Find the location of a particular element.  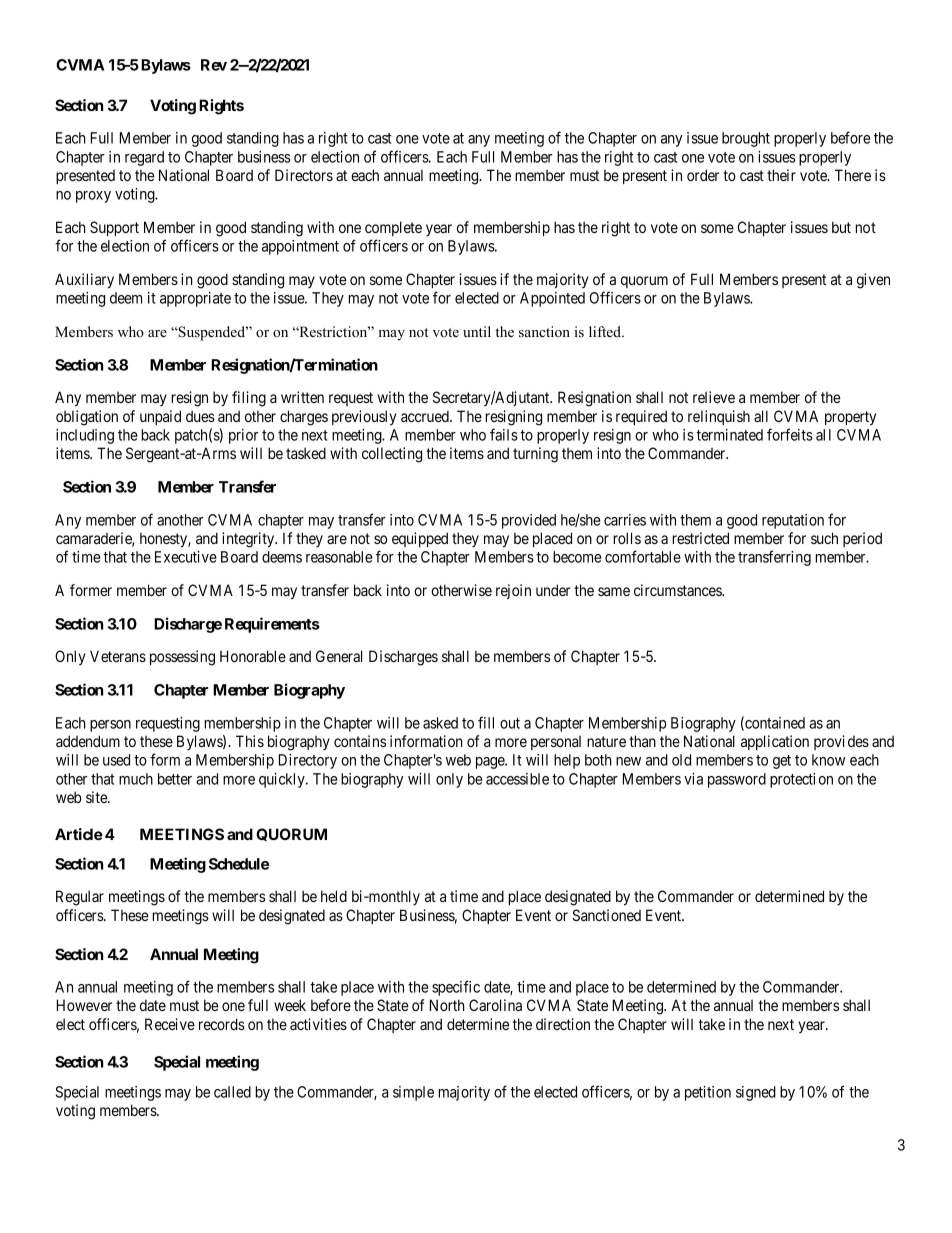

simple is located at coordinates (413, 1093).
